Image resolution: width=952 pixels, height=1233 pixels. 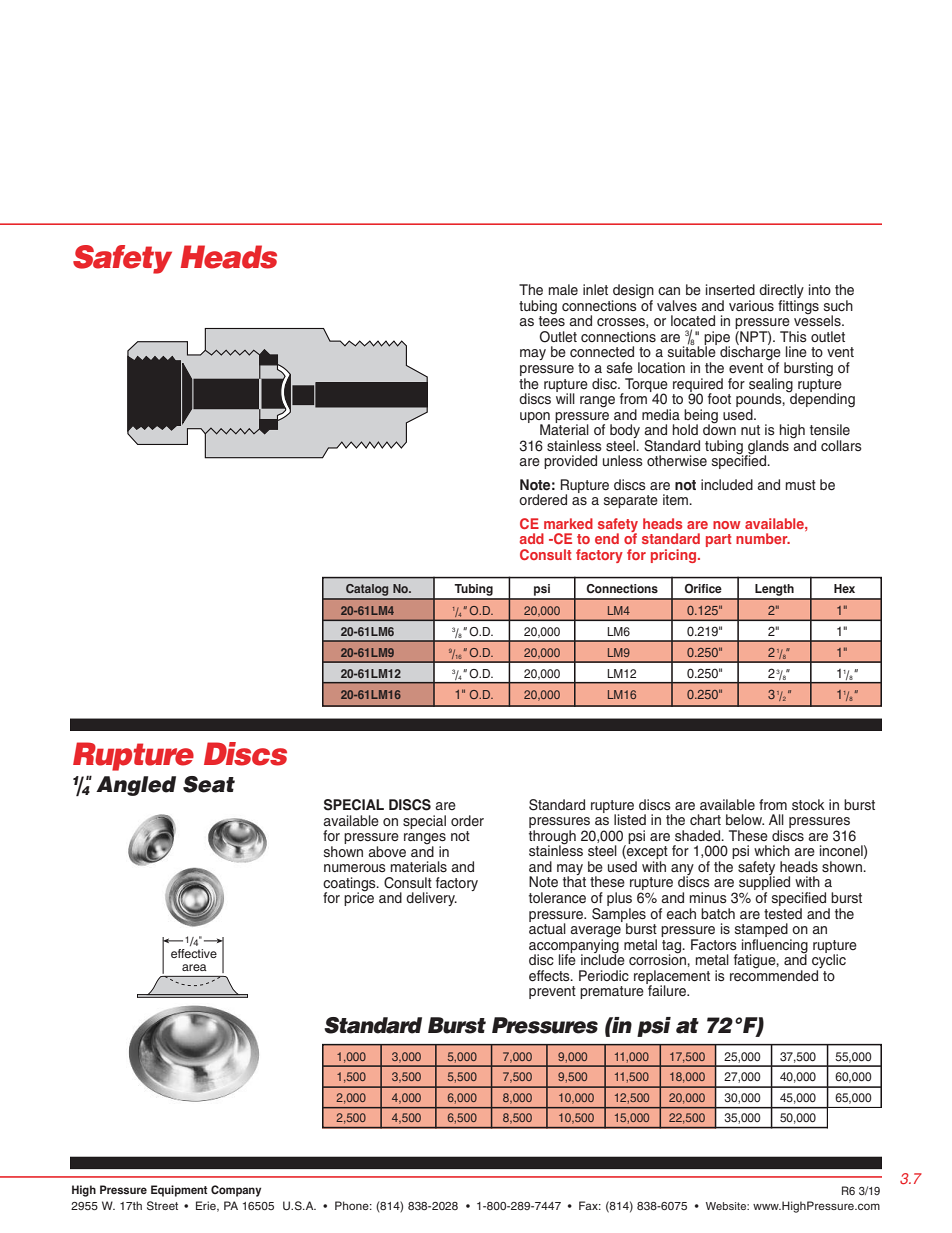 What do you see at coordinates (774, 975) in the document?
I see `recommended` at bounding box center [774, 975].
